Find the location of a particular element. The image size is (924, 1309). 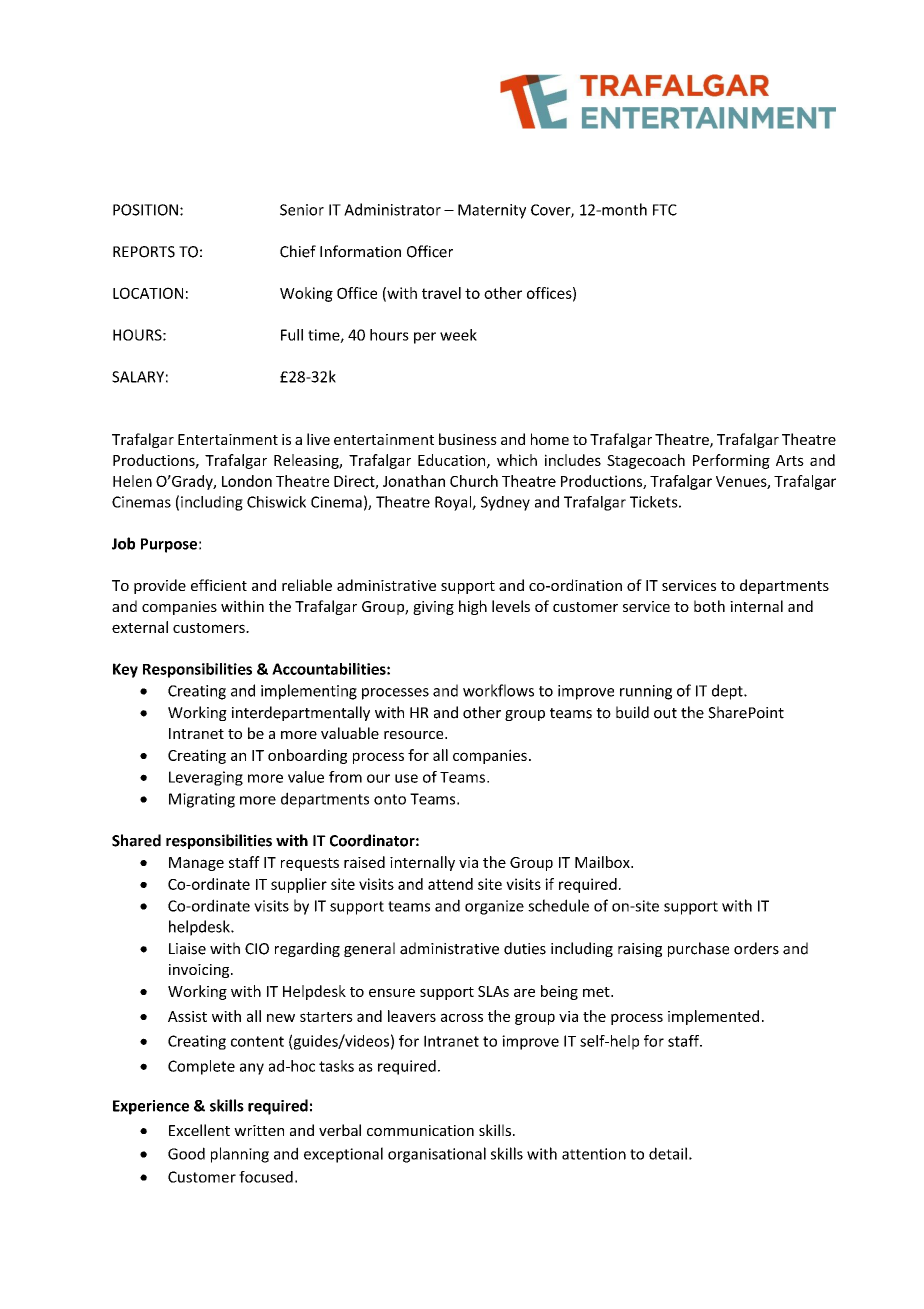

high is located at coordinates (473, 607).
